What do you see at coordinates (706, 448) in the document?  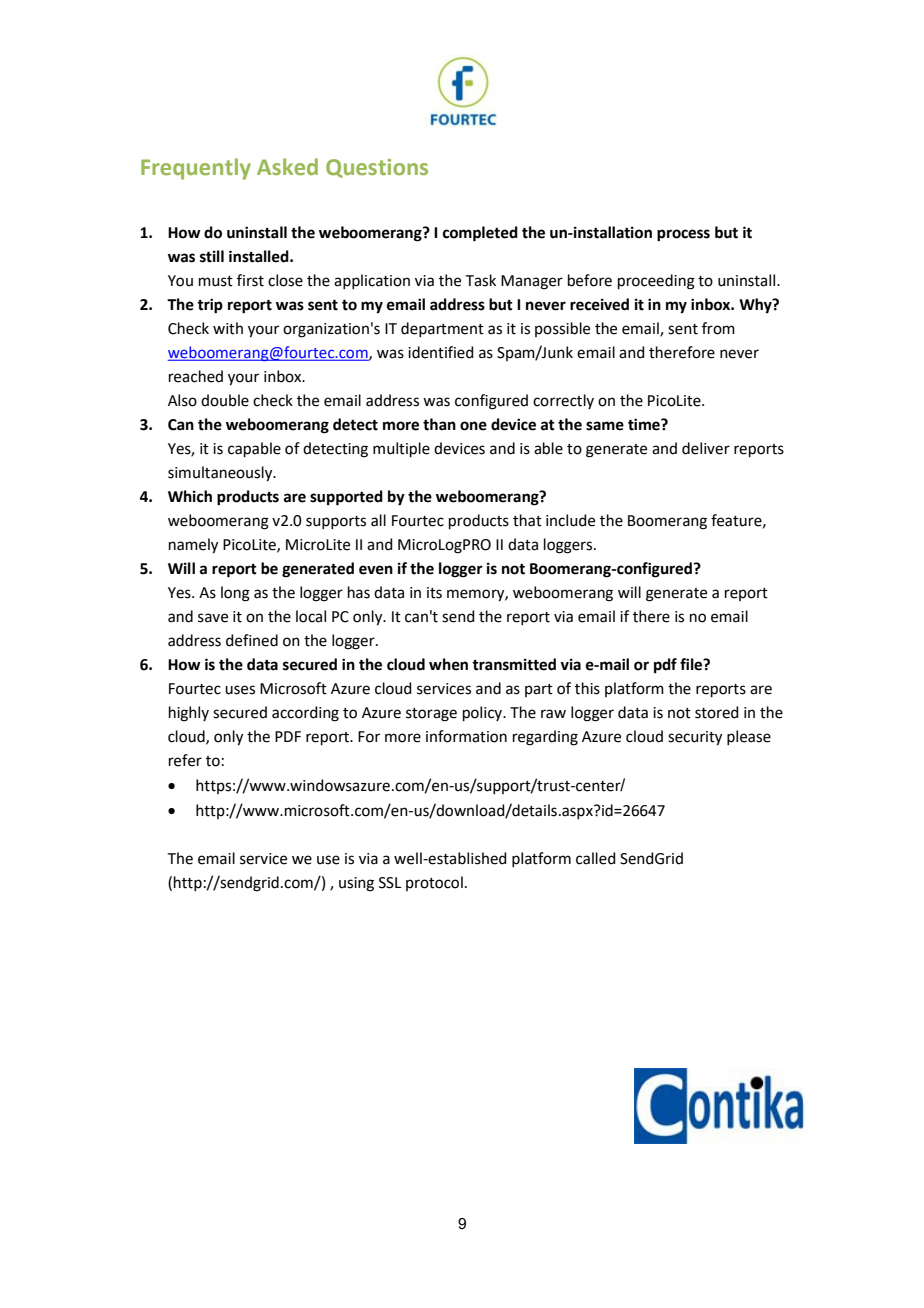 I see `deliver` at bounding box center [706, 448].
